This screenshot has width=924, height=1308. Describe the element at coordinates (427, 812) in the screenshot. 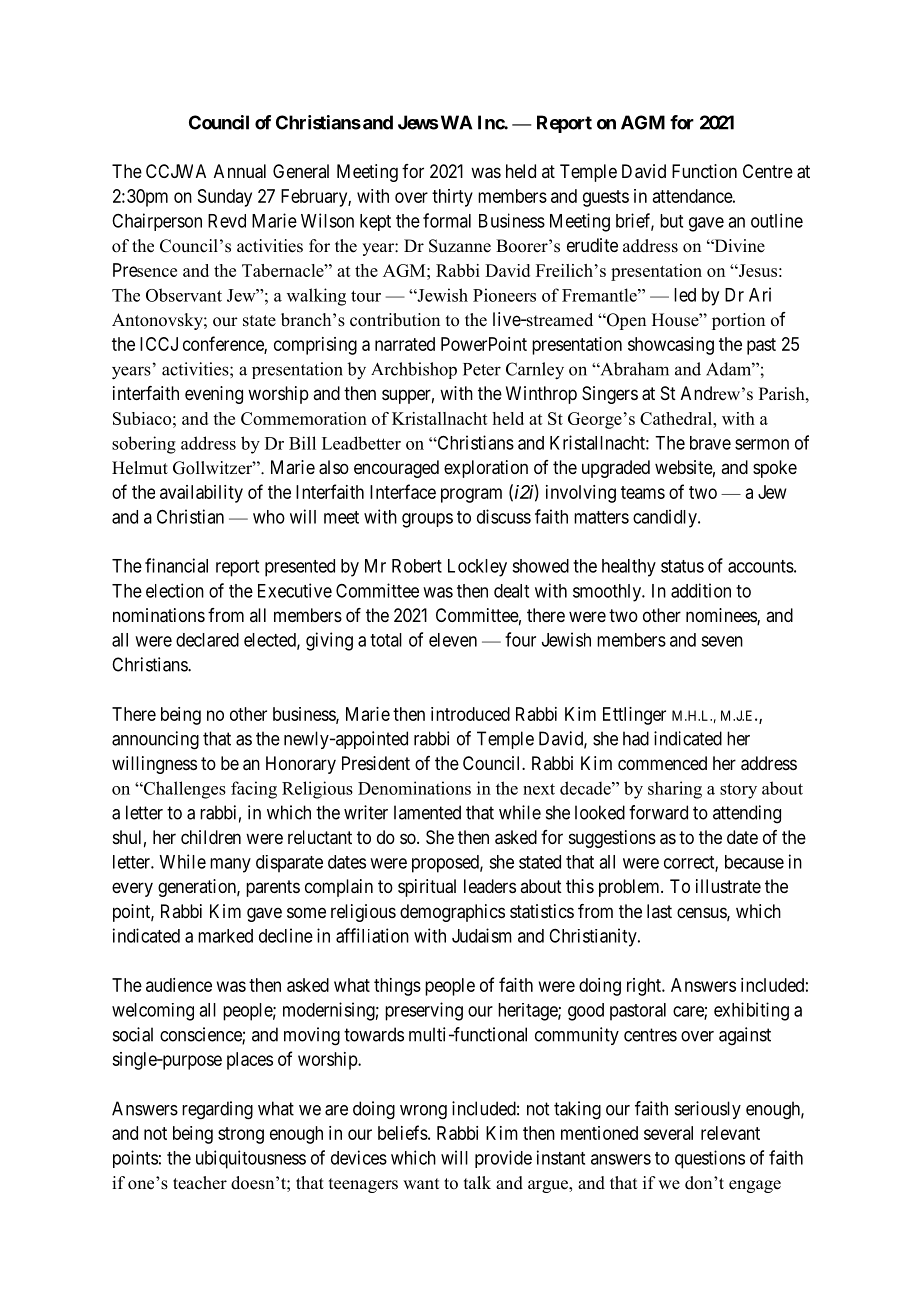

I see `lamented` at that location.
